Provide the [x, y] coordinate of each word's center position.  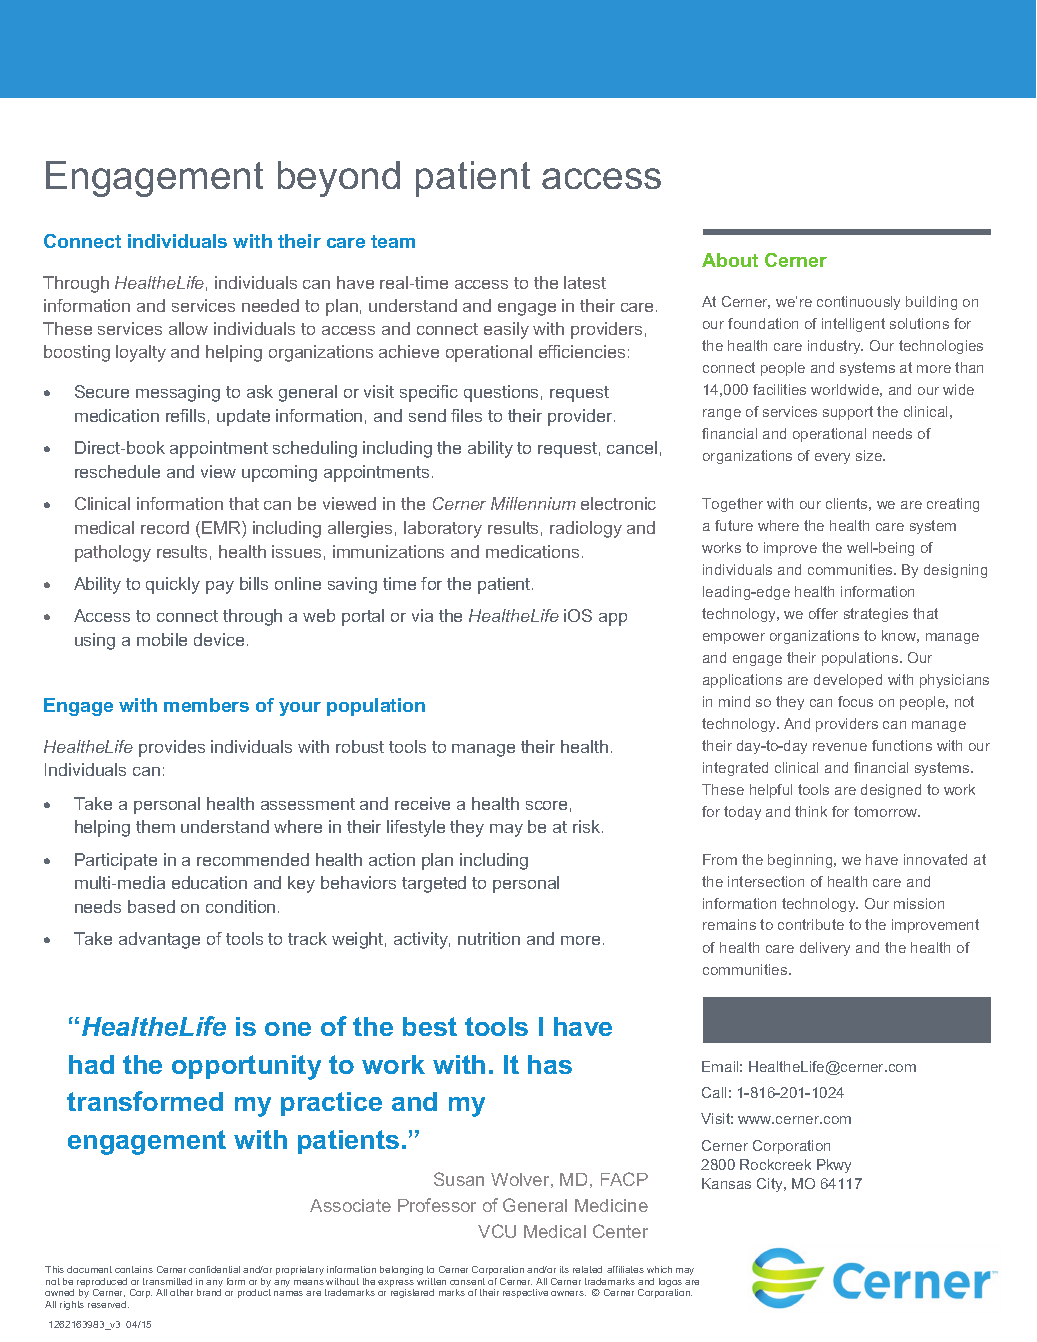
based [151, 906]
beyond [339, 179]
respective [525, 1293]
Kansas [726, 1183]
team [393, 241]
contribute [811, 924]
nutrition [489, 938]
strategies [876, 615]
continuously [858, 303]
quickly [173, 585]
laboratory [443, 529]
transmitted [167, 1281]
